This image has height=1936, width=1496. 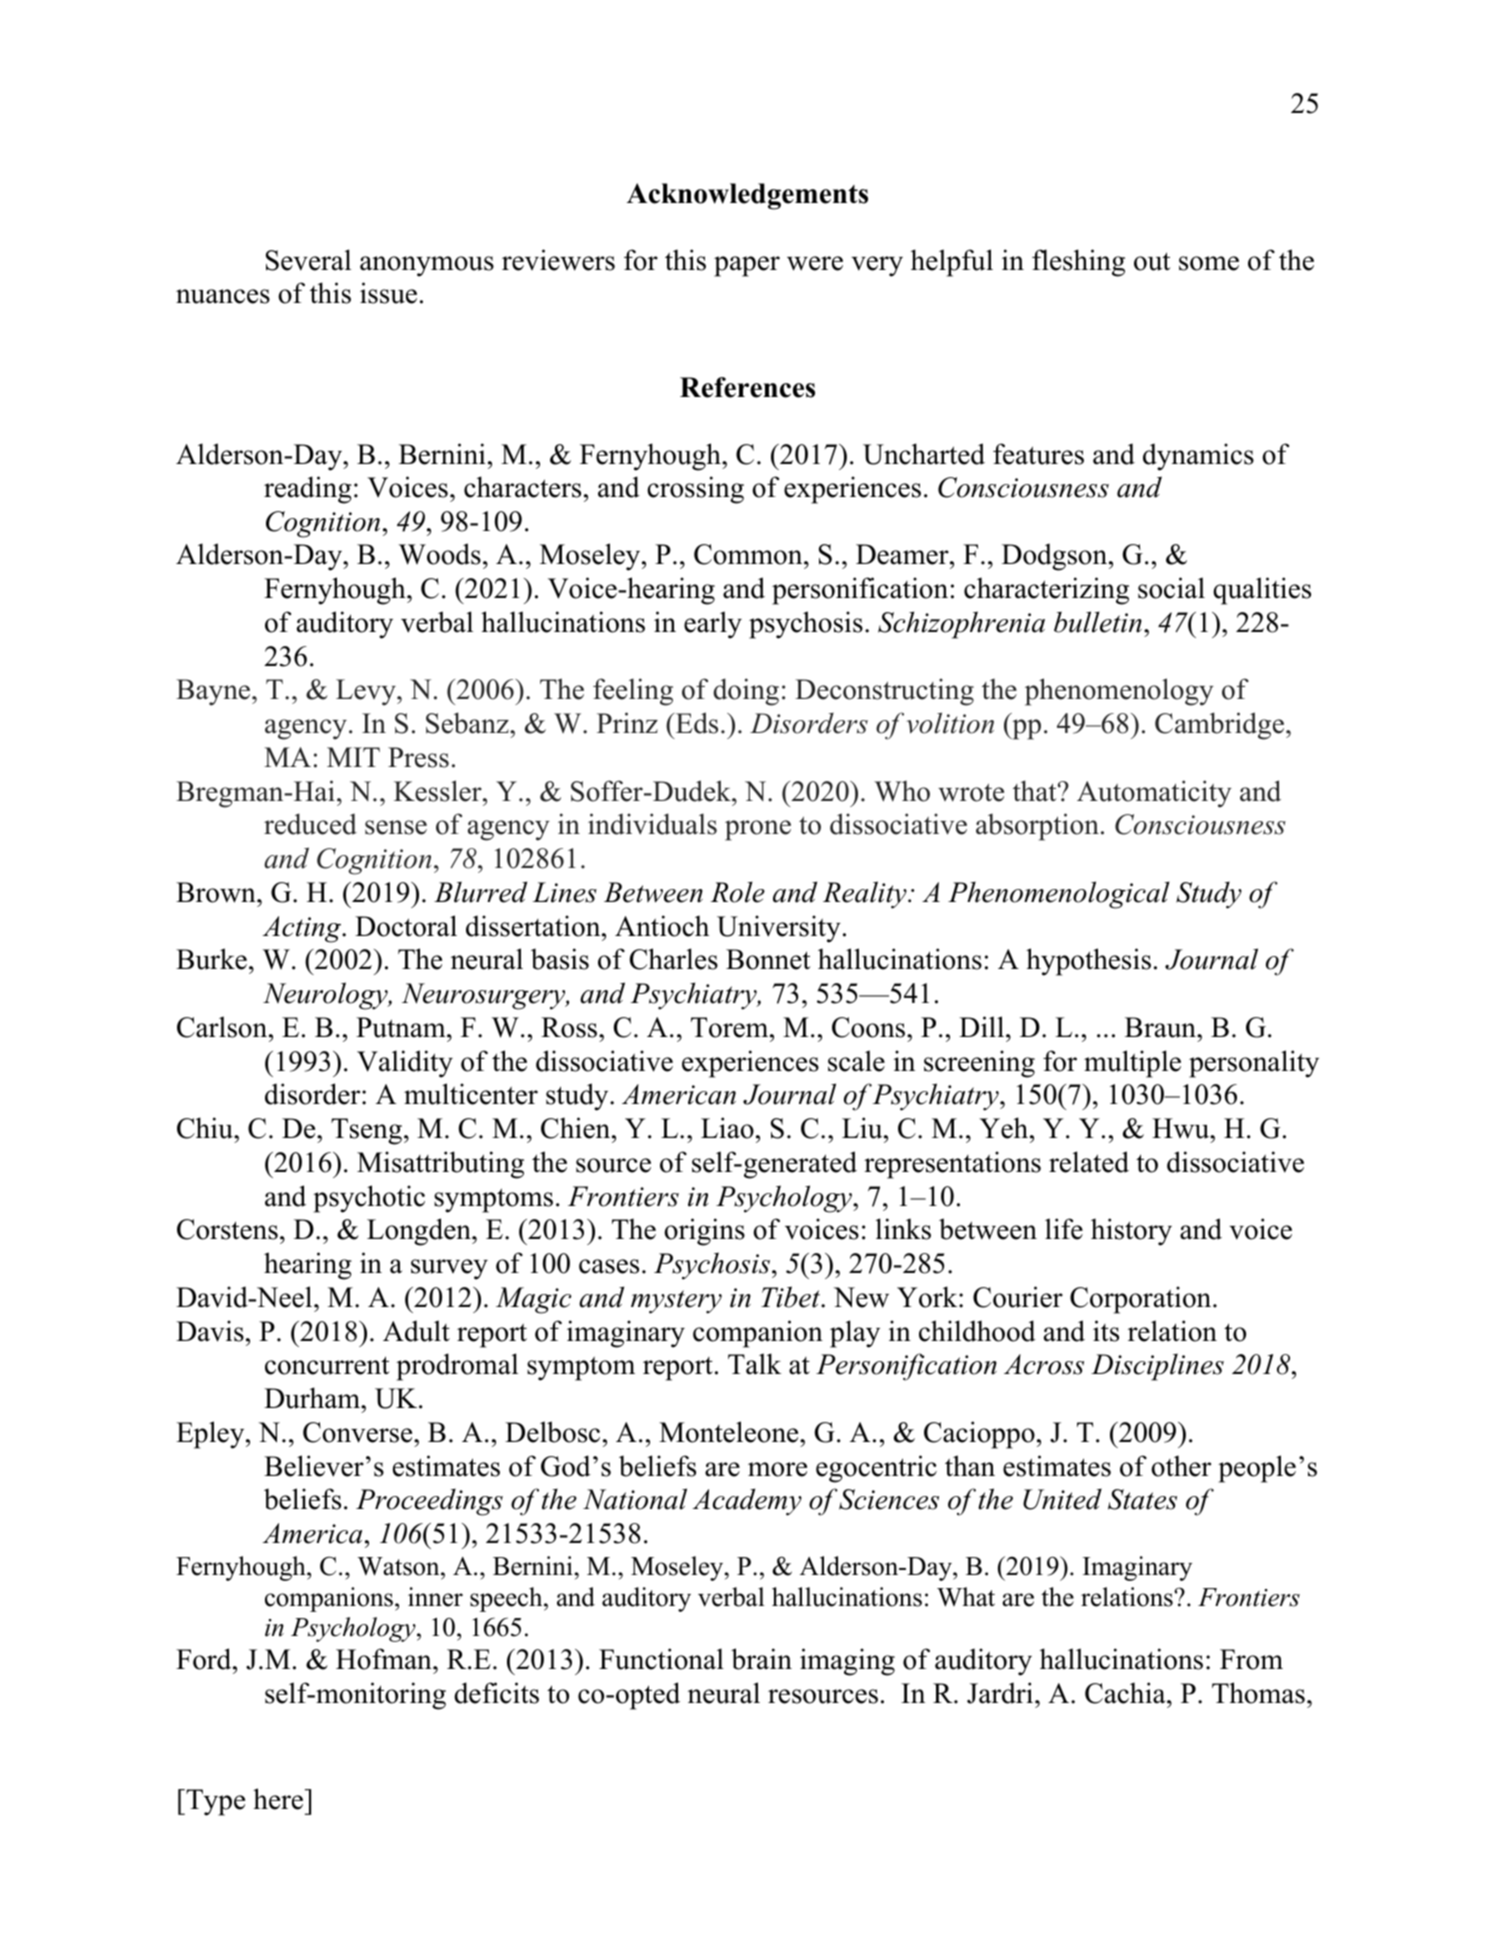 I want to click on here, so click(x=278, y=1799).
